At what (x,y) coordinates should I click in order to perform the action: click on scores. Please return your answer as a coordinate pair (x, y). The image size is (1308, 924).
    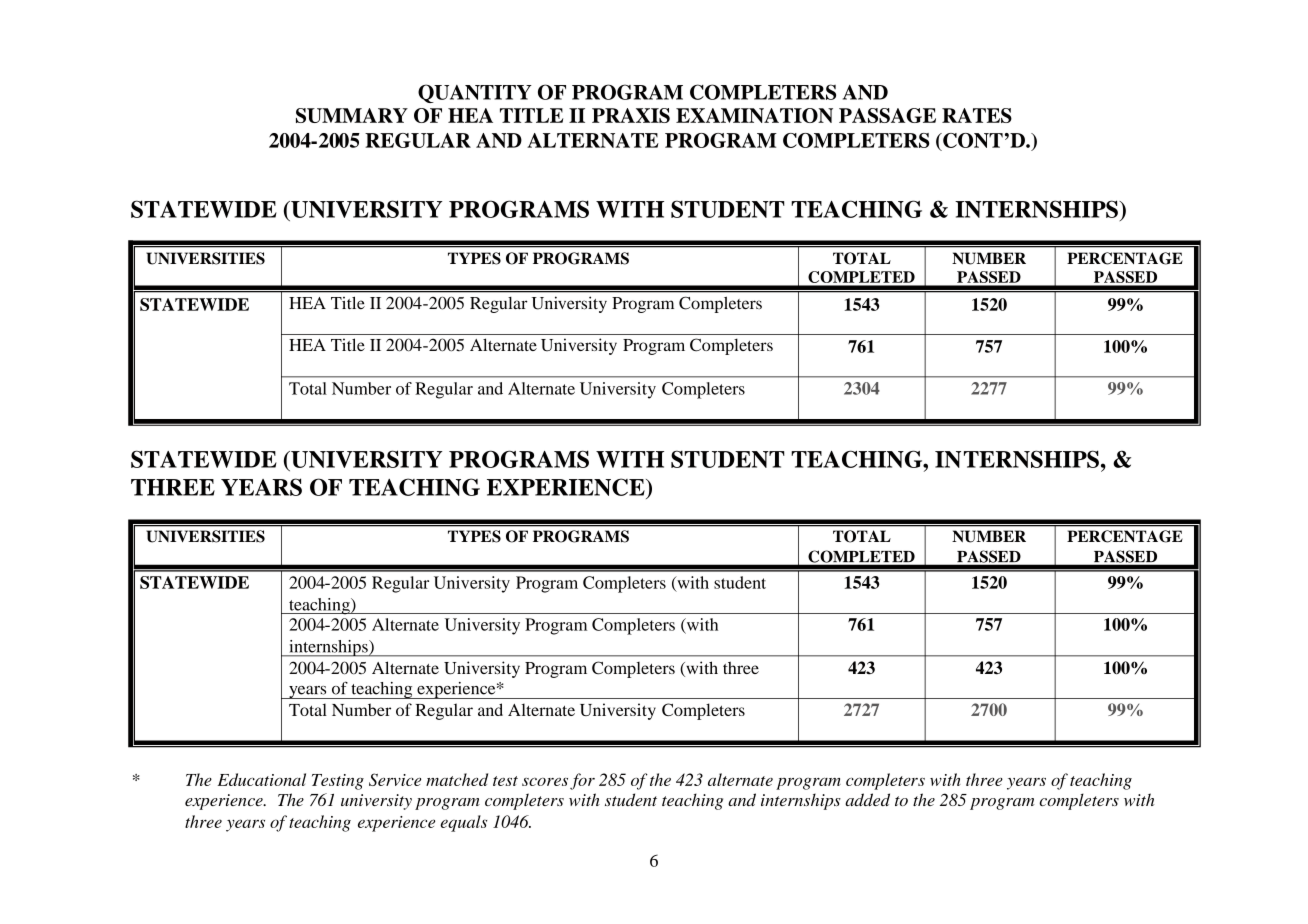
    Looking at the image, I should click on (545, 782).
